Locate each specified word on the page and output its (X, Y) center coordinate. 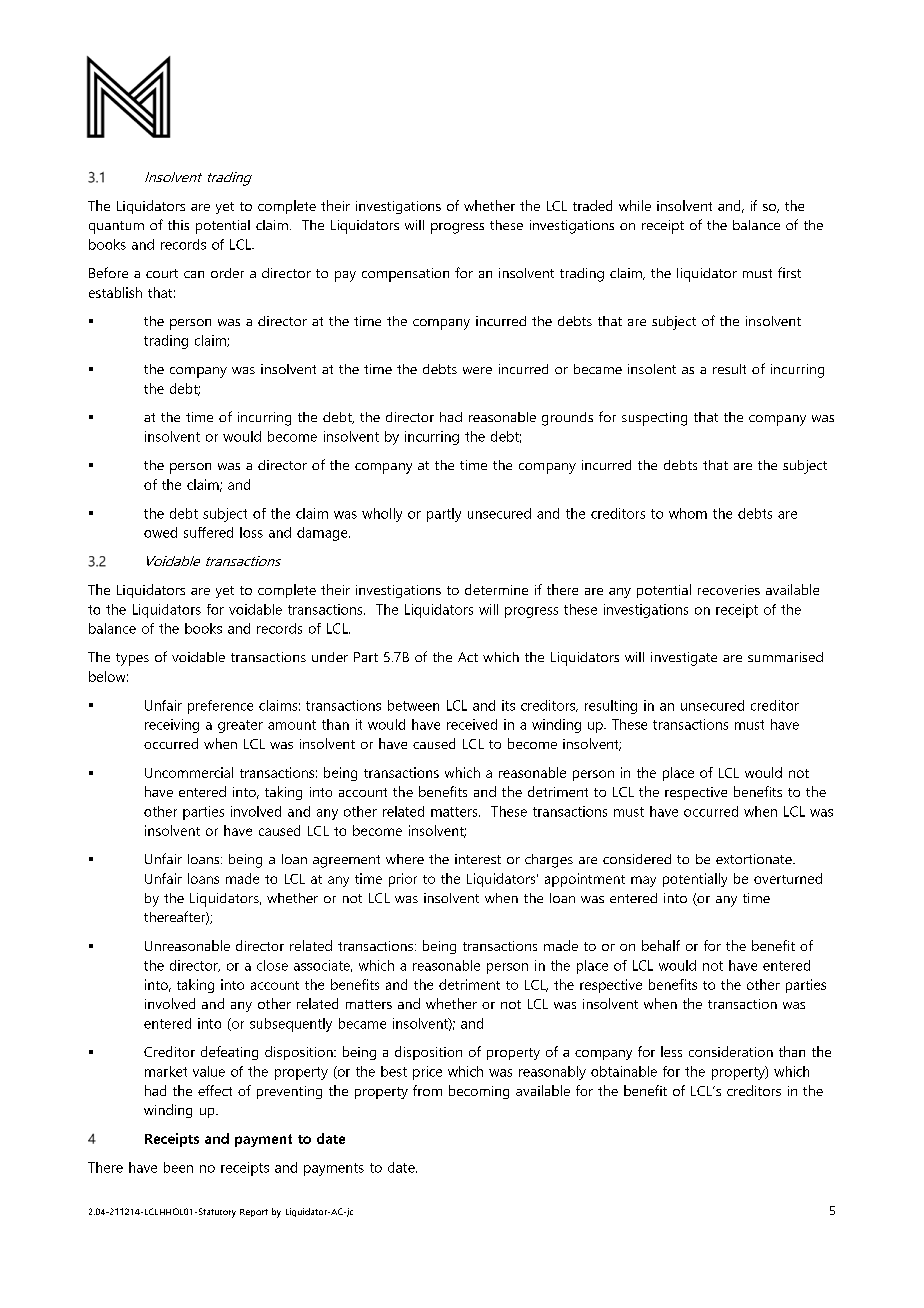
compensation (405, 275)
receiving (172, 726)
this (178, 225)
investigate (684, 659)
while (635, 205)
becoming (479, 1092)
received (472, 724)
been (178, 1167)
